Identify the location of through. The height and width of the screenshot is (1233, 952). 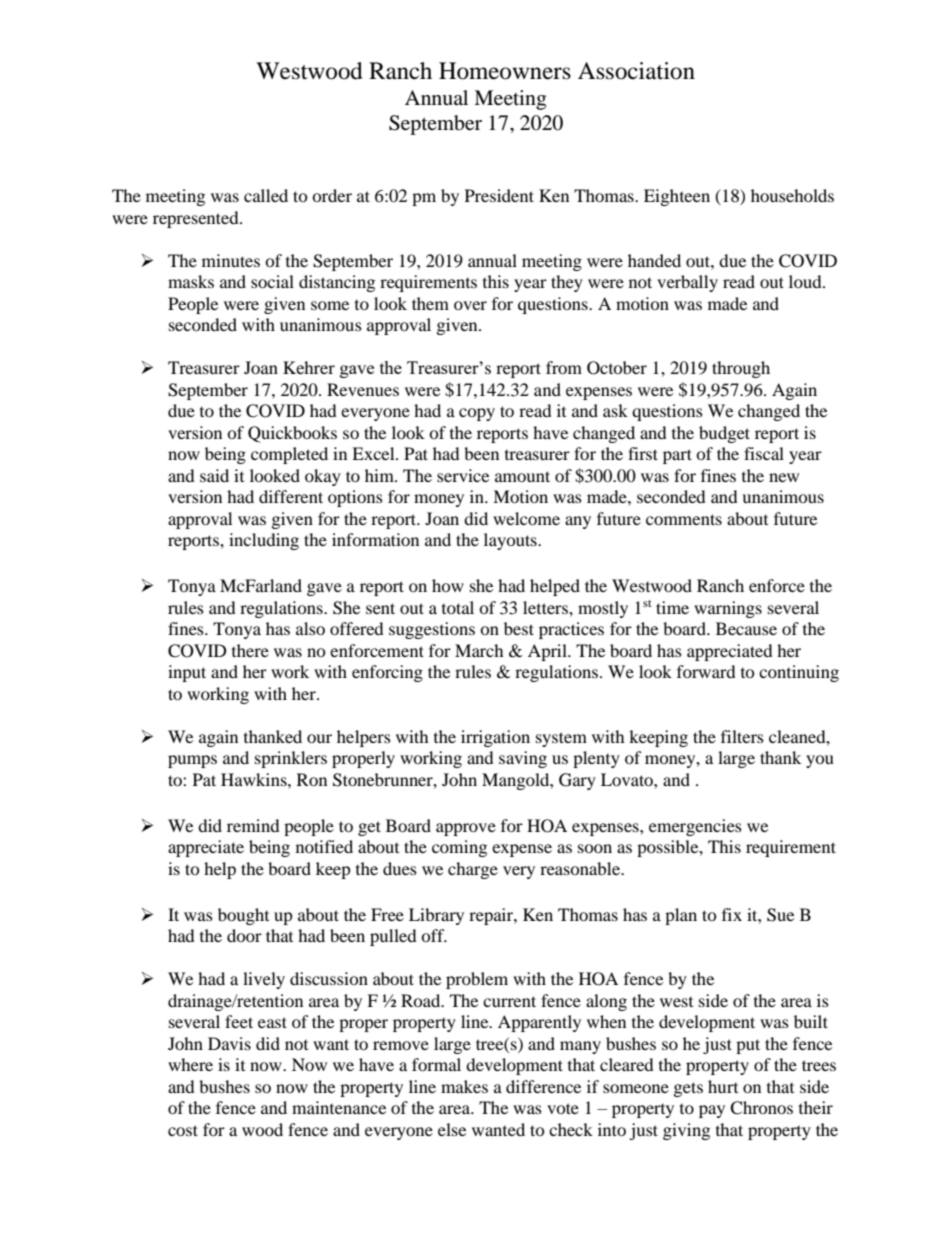
(741, 369).
